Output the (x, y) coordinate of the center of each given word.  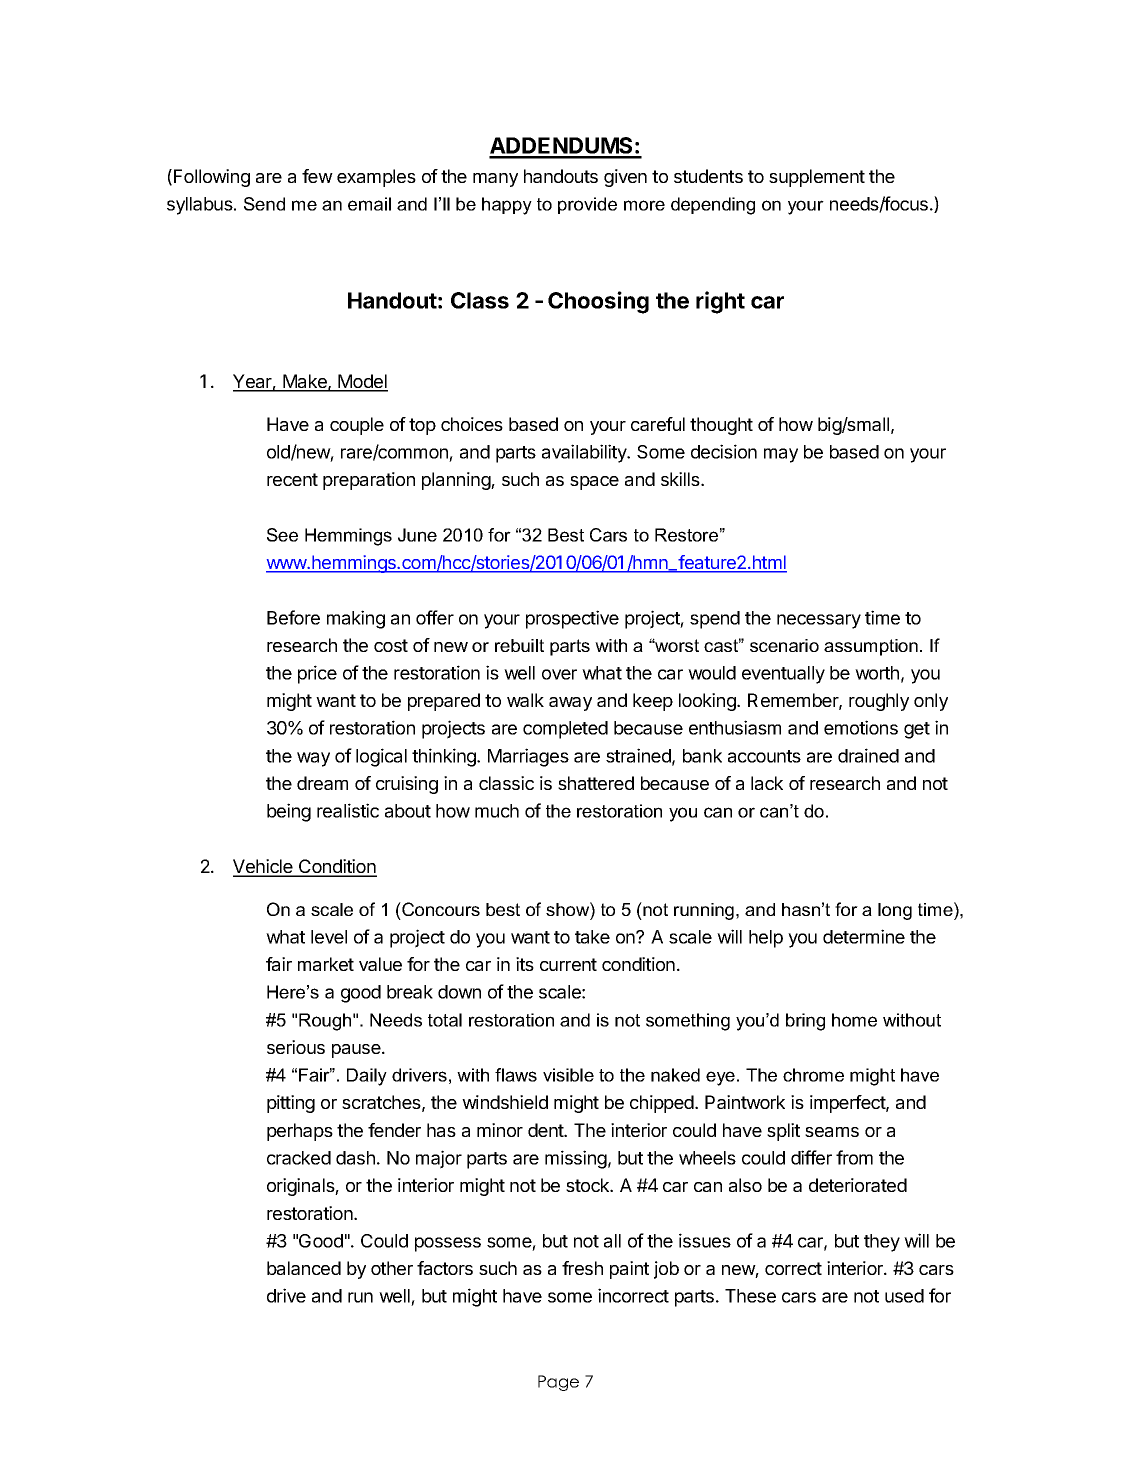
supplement (817, 178)
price (317, 674)
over (559, 674)
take (592, 937)
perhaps (300, 1132)
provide (587, 205)
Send (264, 204)
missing (576, 1159)
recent (292, 479)
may (781, 455)
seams (832, 1132)
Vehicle (264, 867)
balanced (304, 1268)
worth (877, 673)
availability (585, 453)
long (895, 911)
